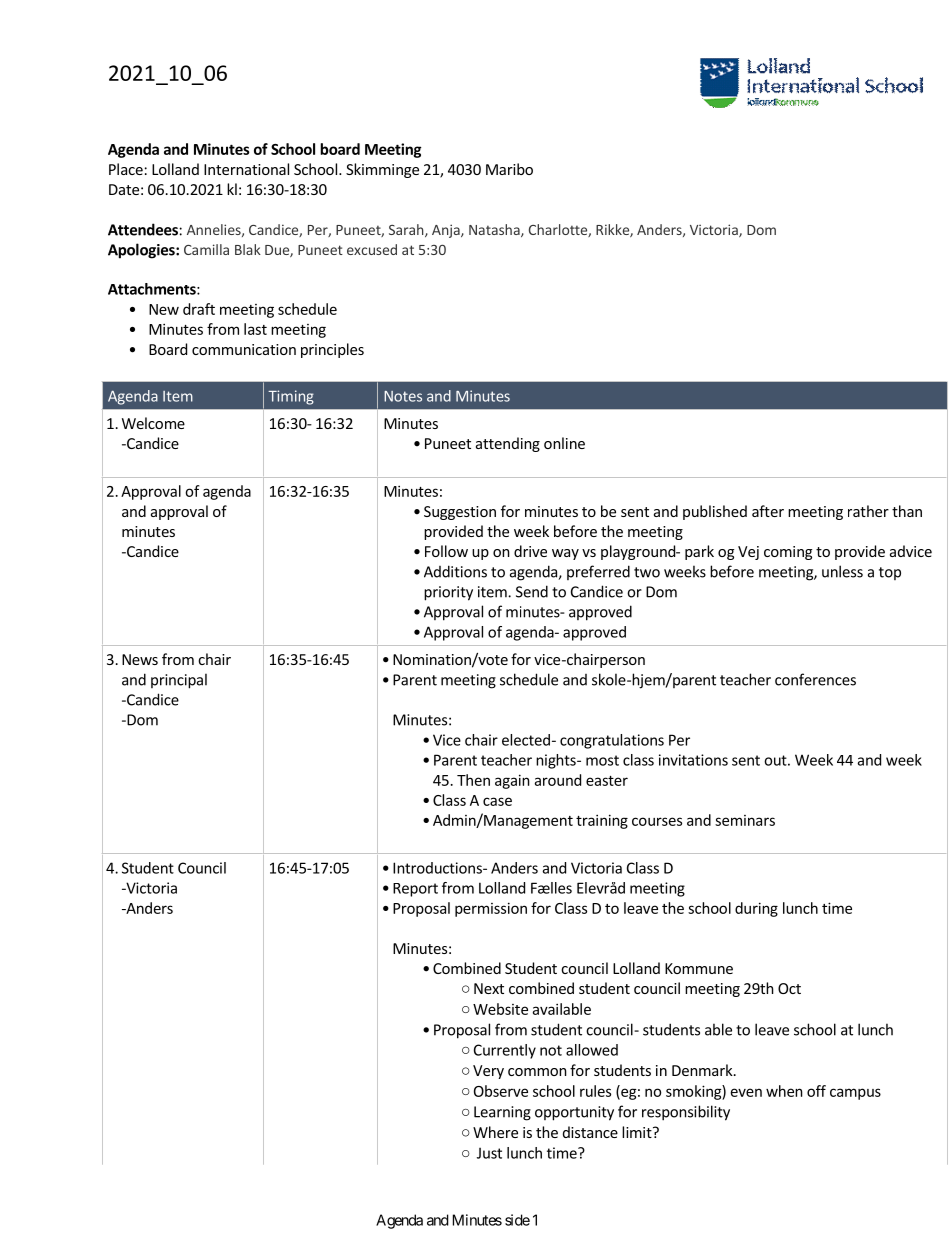 Image resolution: width=952 pixels, height=1234 pixels. What do you see at coordinates (489, 1153) in the screenshot?
I see `Just` at bounding box center [489, 1153].
